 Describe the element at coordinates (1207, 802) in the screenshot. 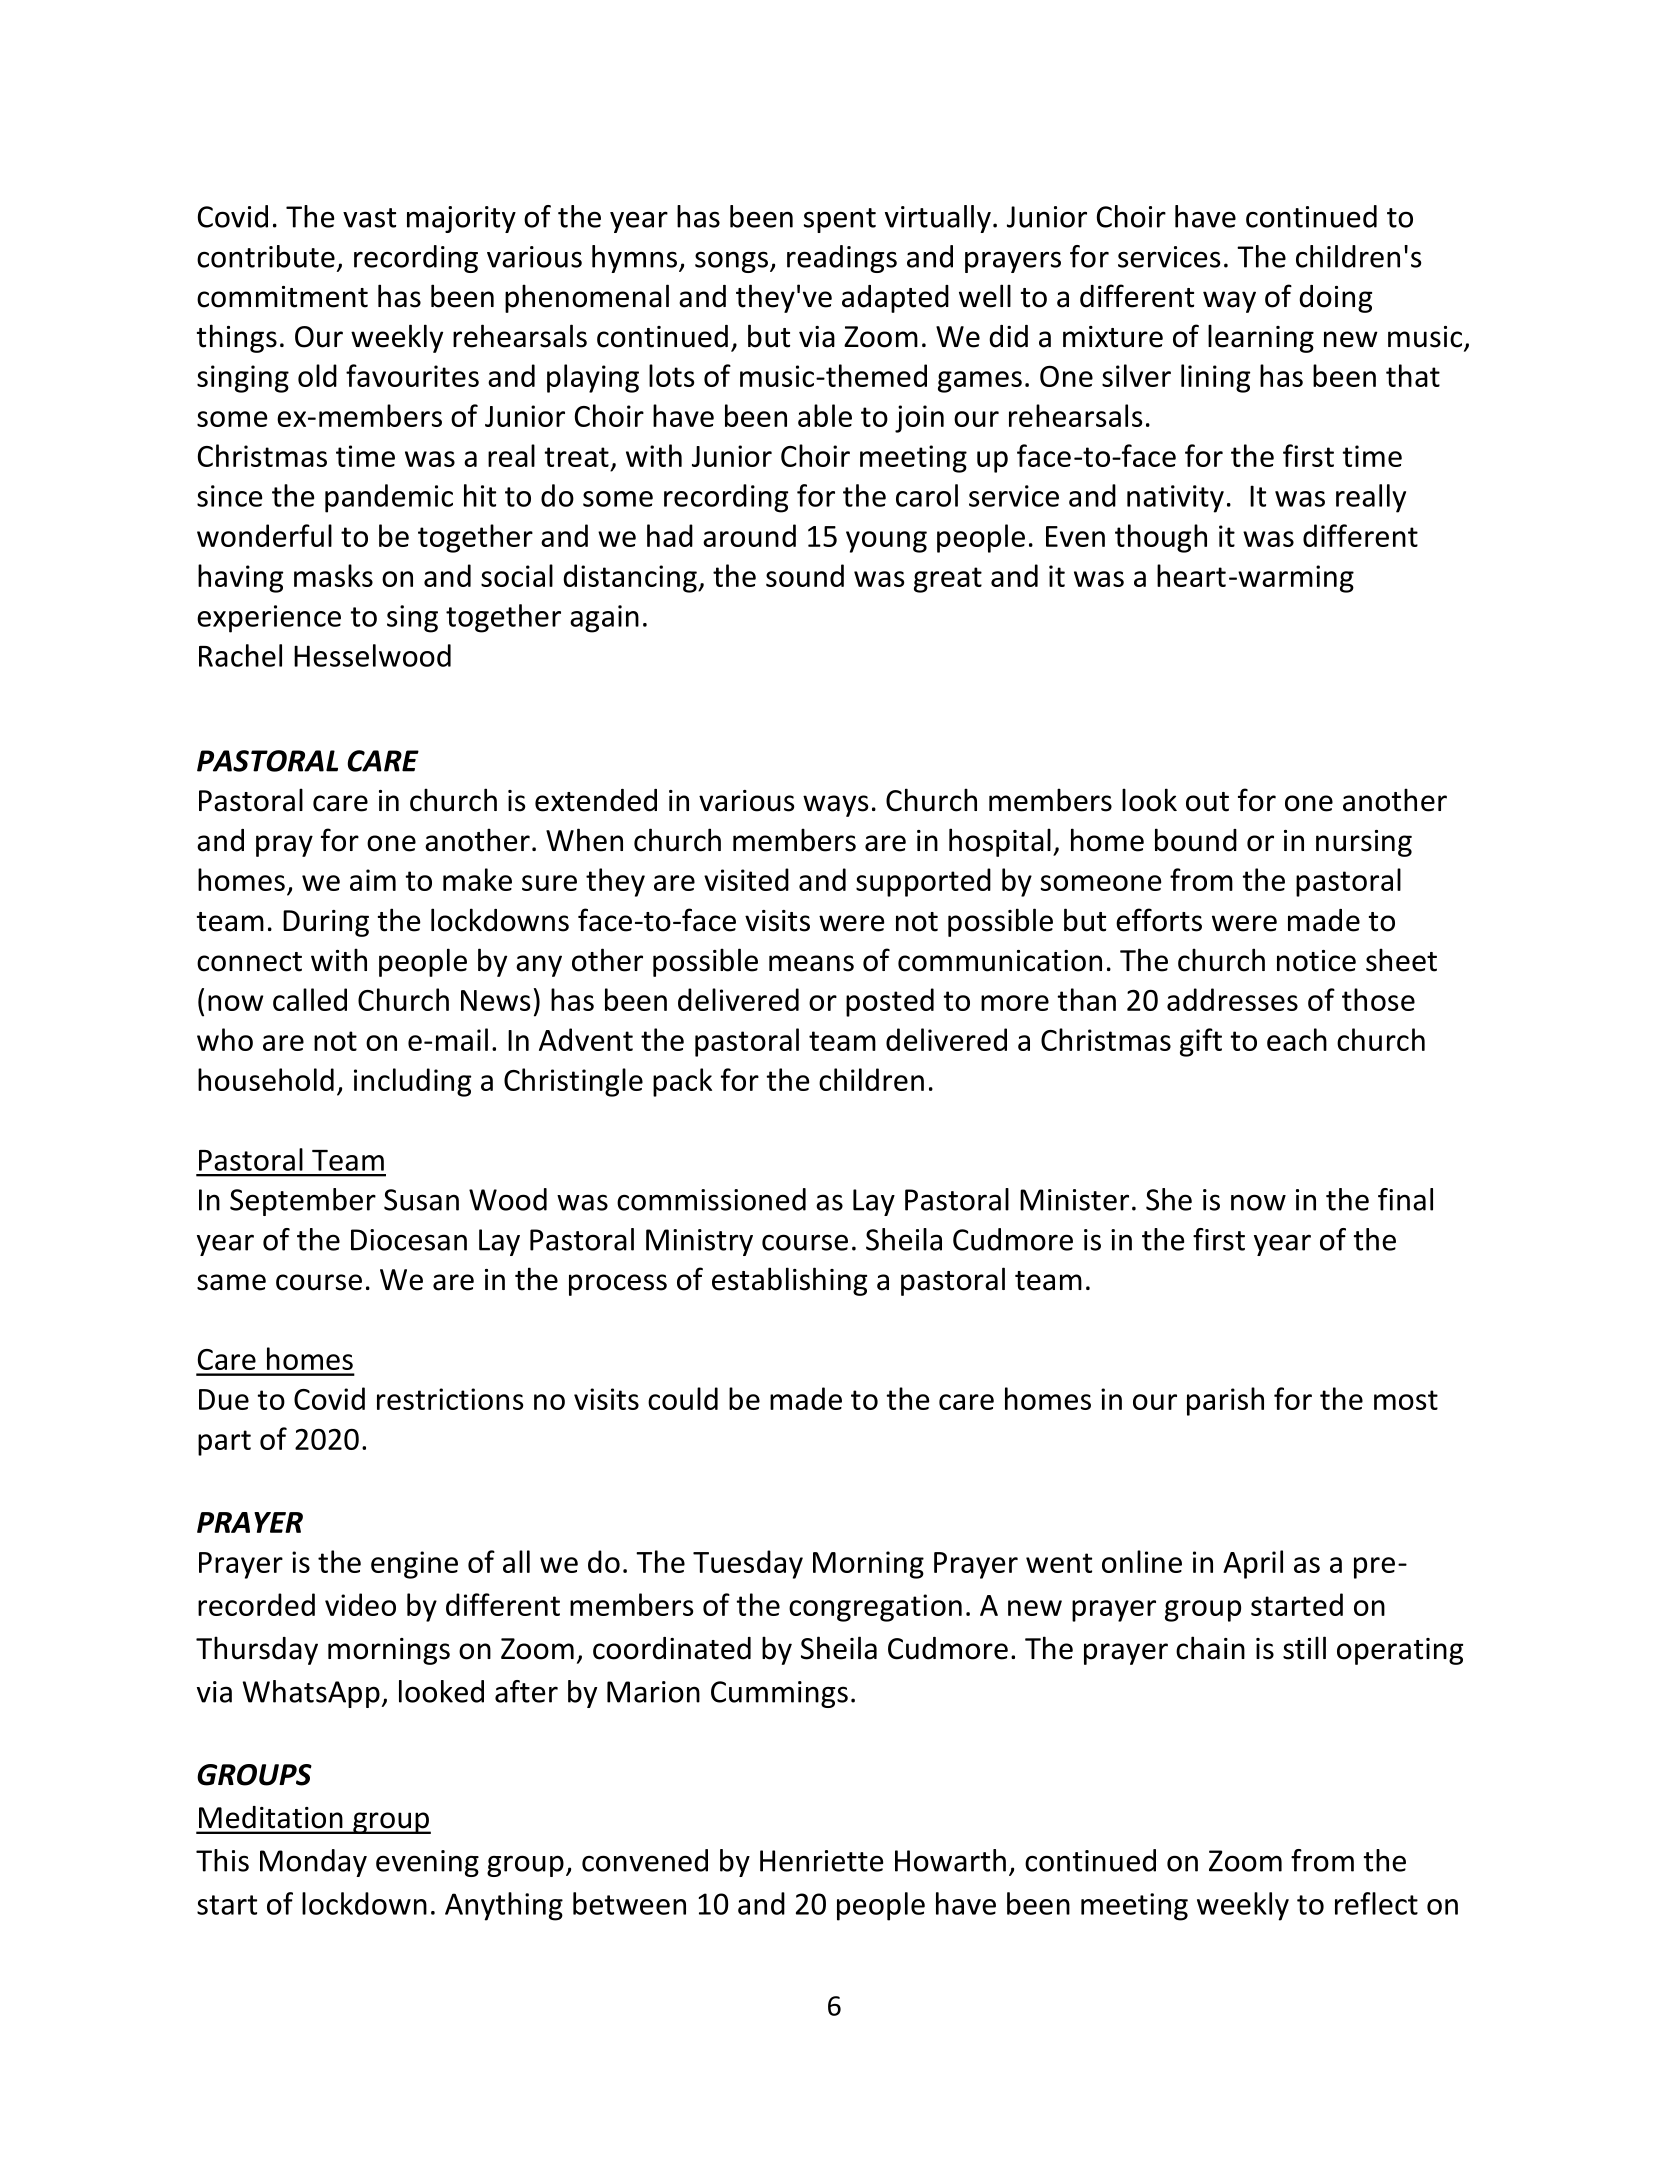

I see `out` at that location.
